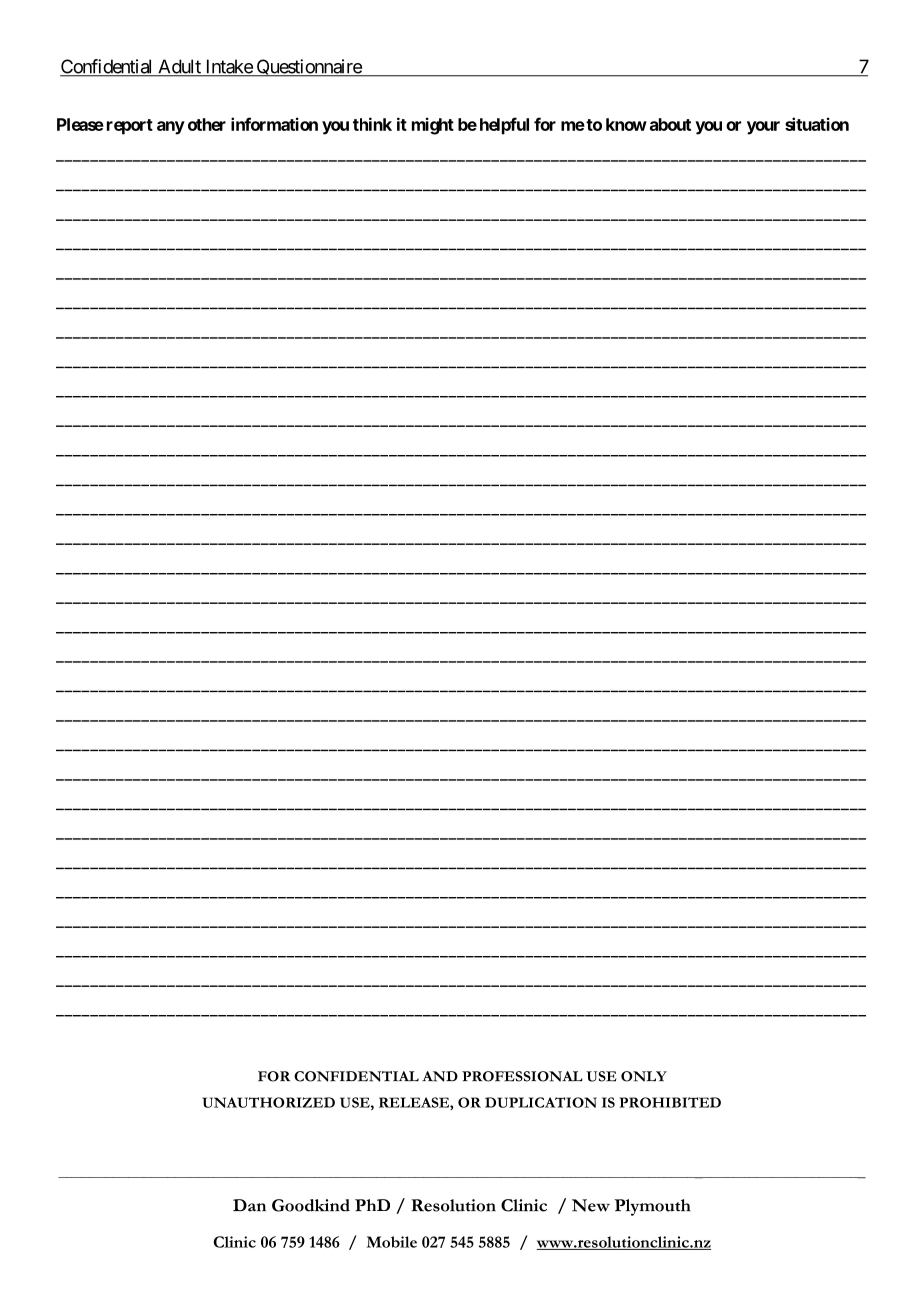 The image size is (924, 1308). What do you see at coordinates (644, 1076) in the image?
I see `ONLY` at bounding box center [644, 1076].
